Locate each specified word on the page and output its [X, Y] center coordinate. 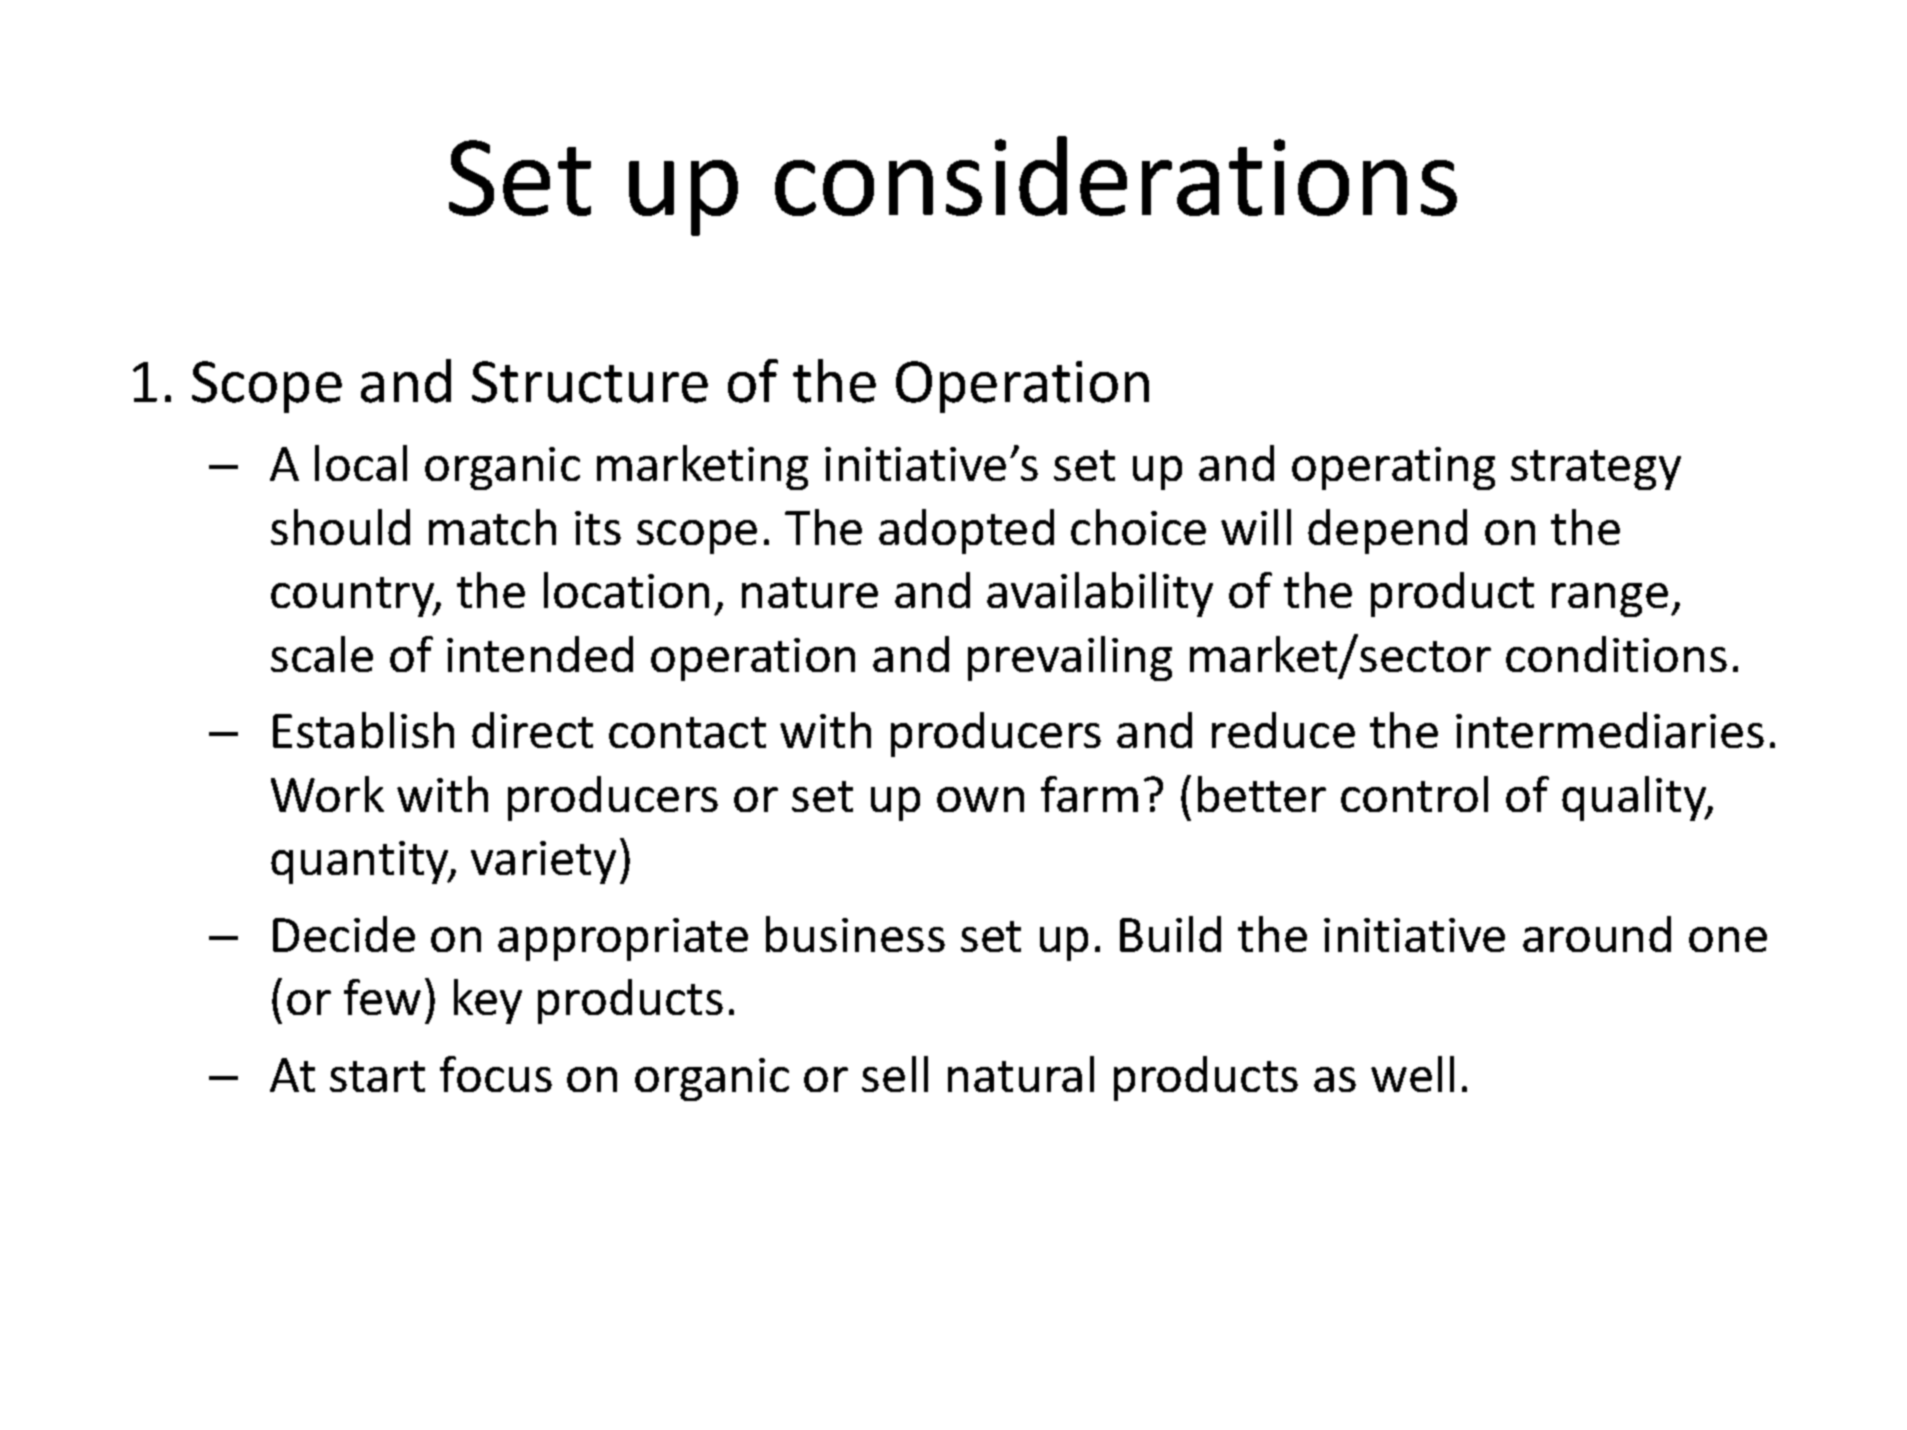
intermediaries [1610, 730]
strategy [1596, 470]
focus [496, 1074]
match [492, 527]
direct [532, 730]
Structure [590, 382]
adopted [966, 531]
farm [1089, 794]
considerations [1116, 176]
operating [1393, 468]
